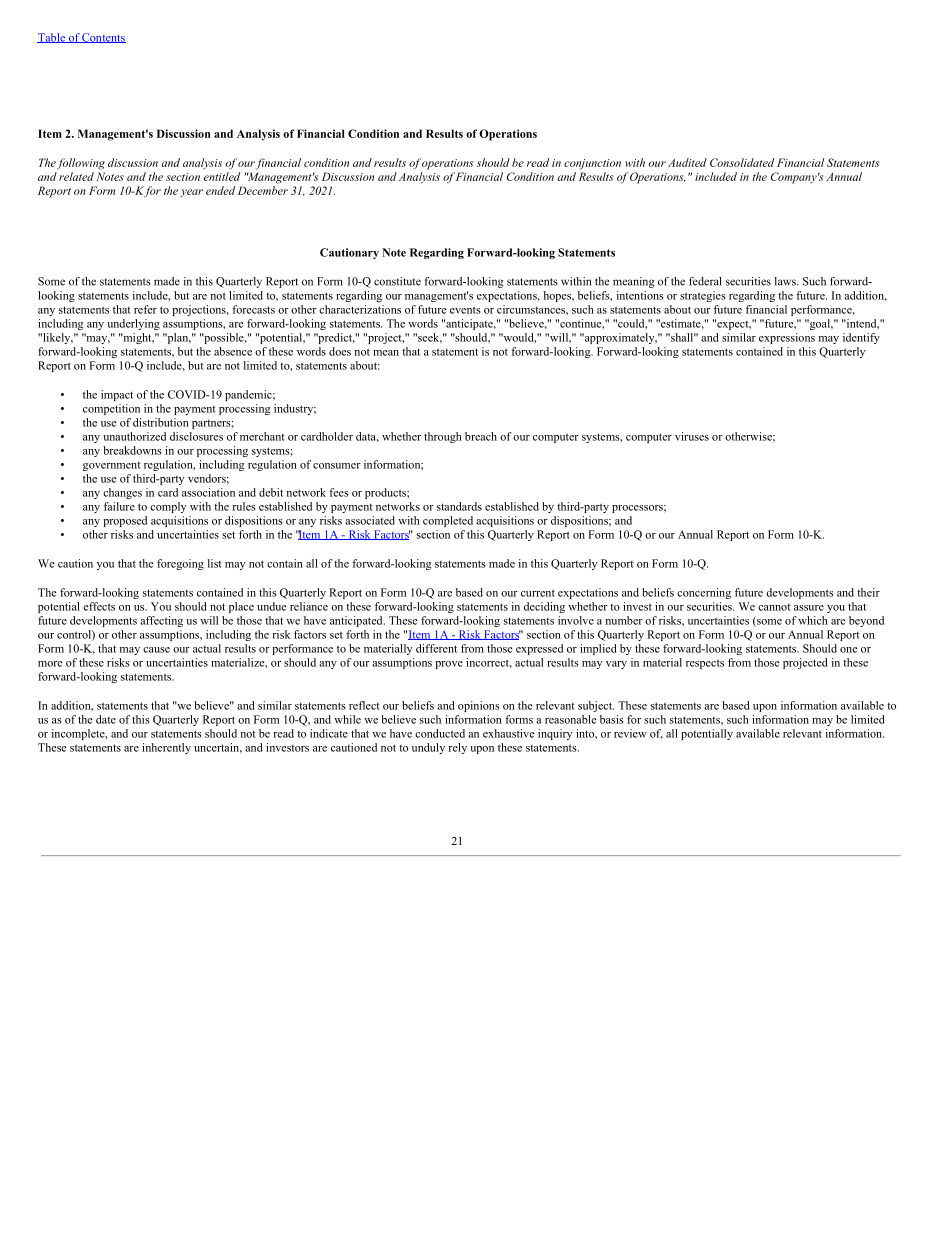  I want to click on breach, so click(481, 436).
